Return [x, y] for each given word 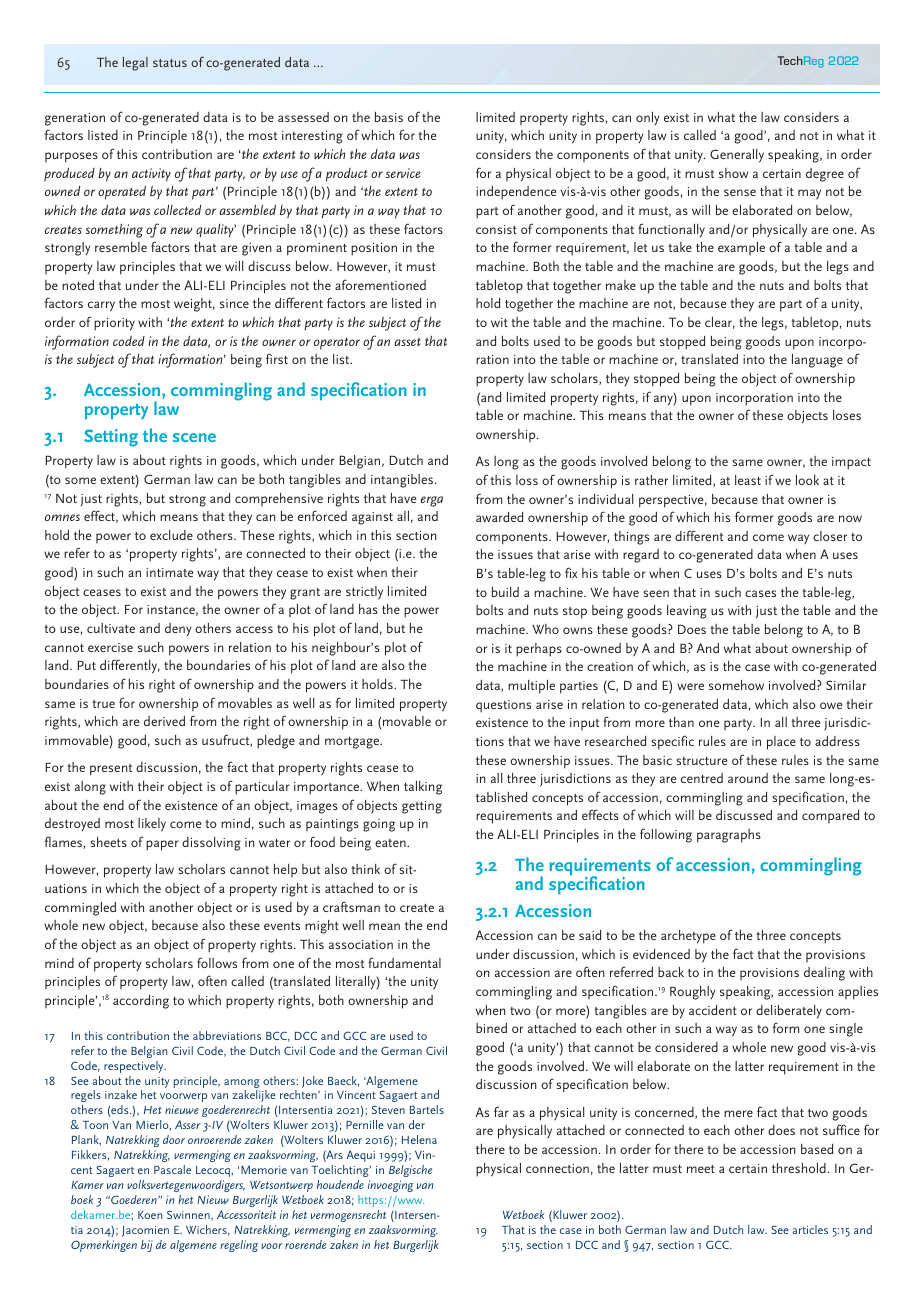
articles [810, 1229]
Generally [737, 156]
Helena [419, 1139]
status [170, 63]
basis [389, 117]
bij [147, 1246]
